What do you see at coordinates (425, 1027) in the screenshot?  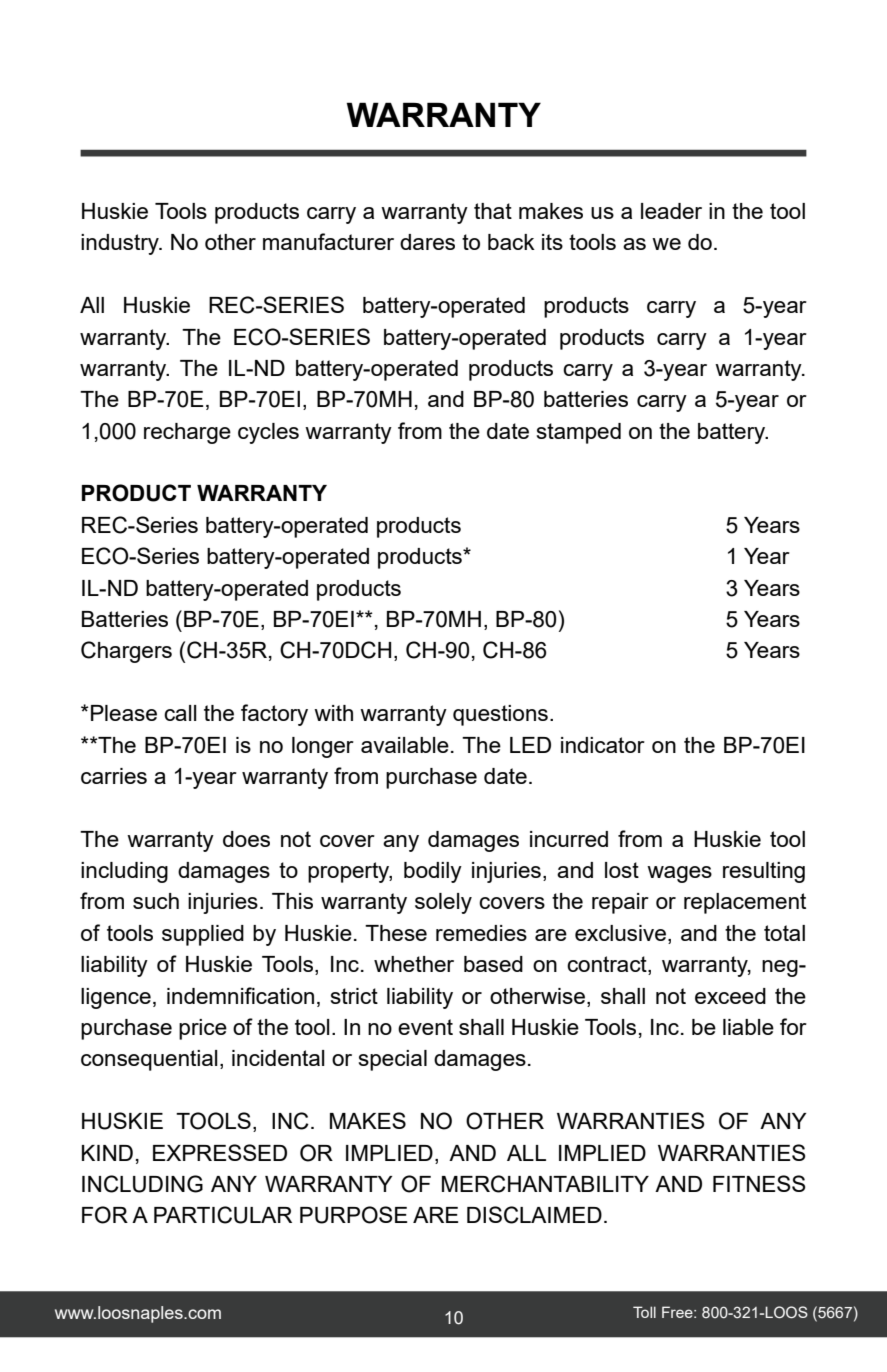 I see `event` at bounding box center [425, 1027].
